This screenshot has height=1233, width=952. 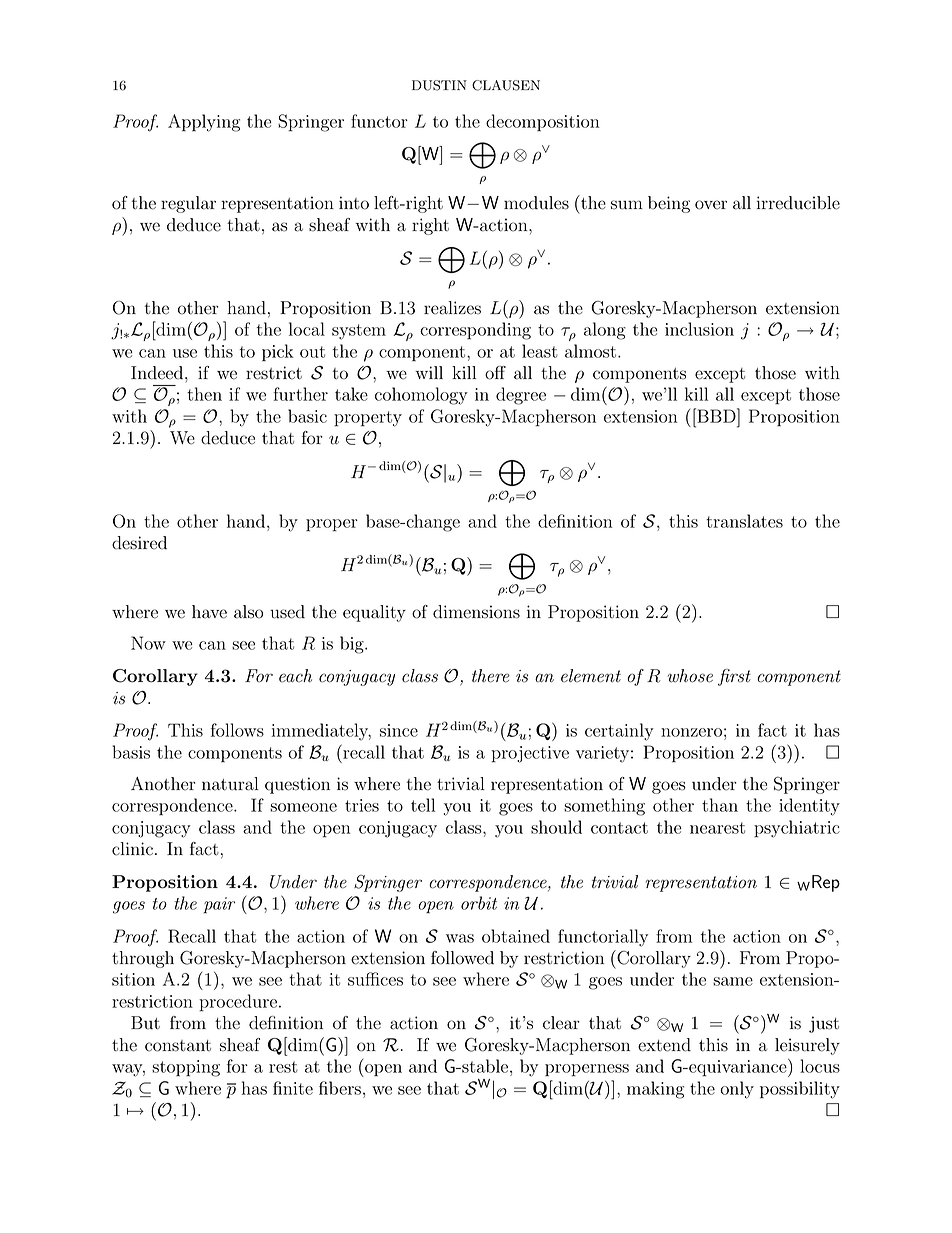 I want to click on over, so click(x=711, y=205).
